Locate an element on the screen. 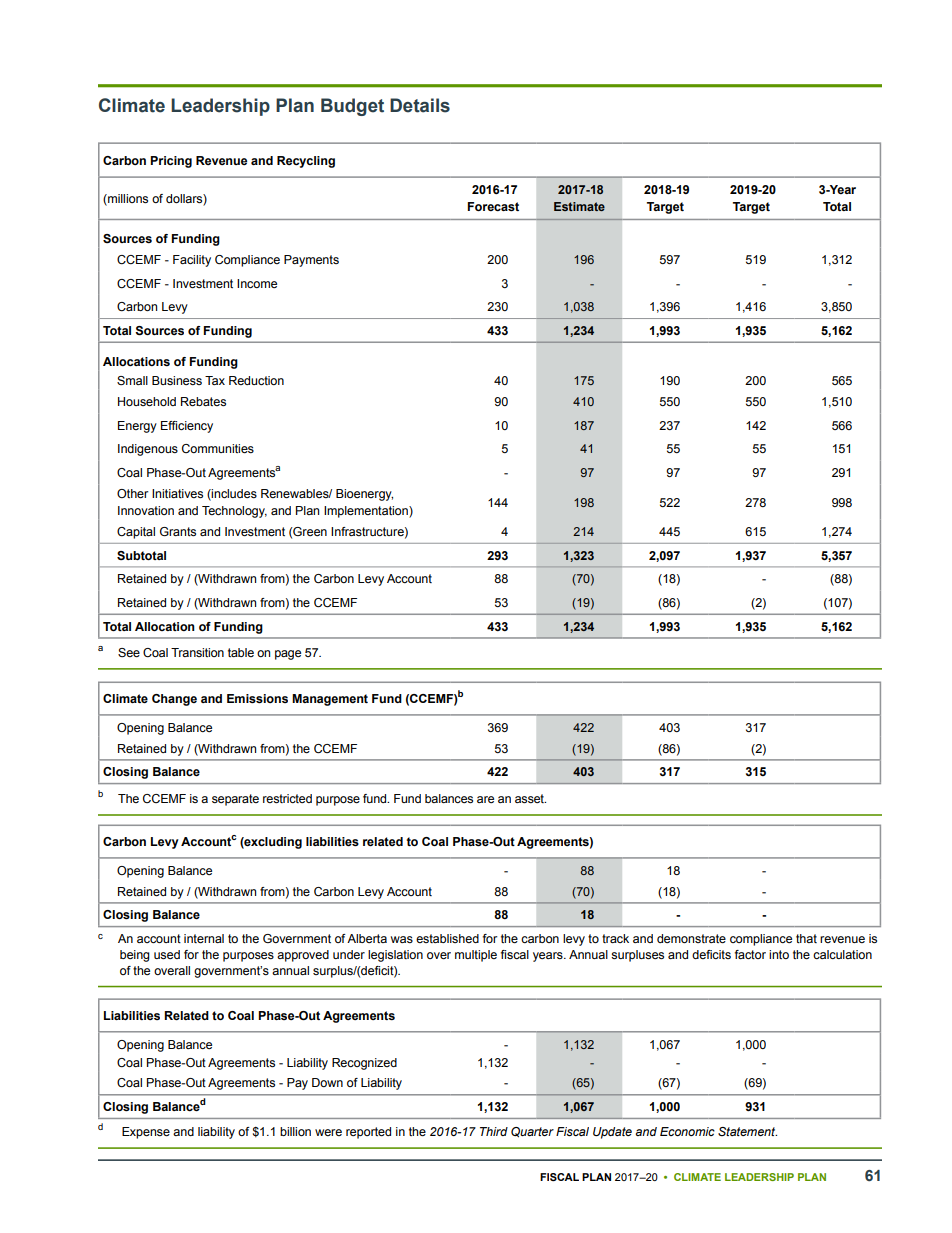  Expense is located at coordinates (146, 1133).
